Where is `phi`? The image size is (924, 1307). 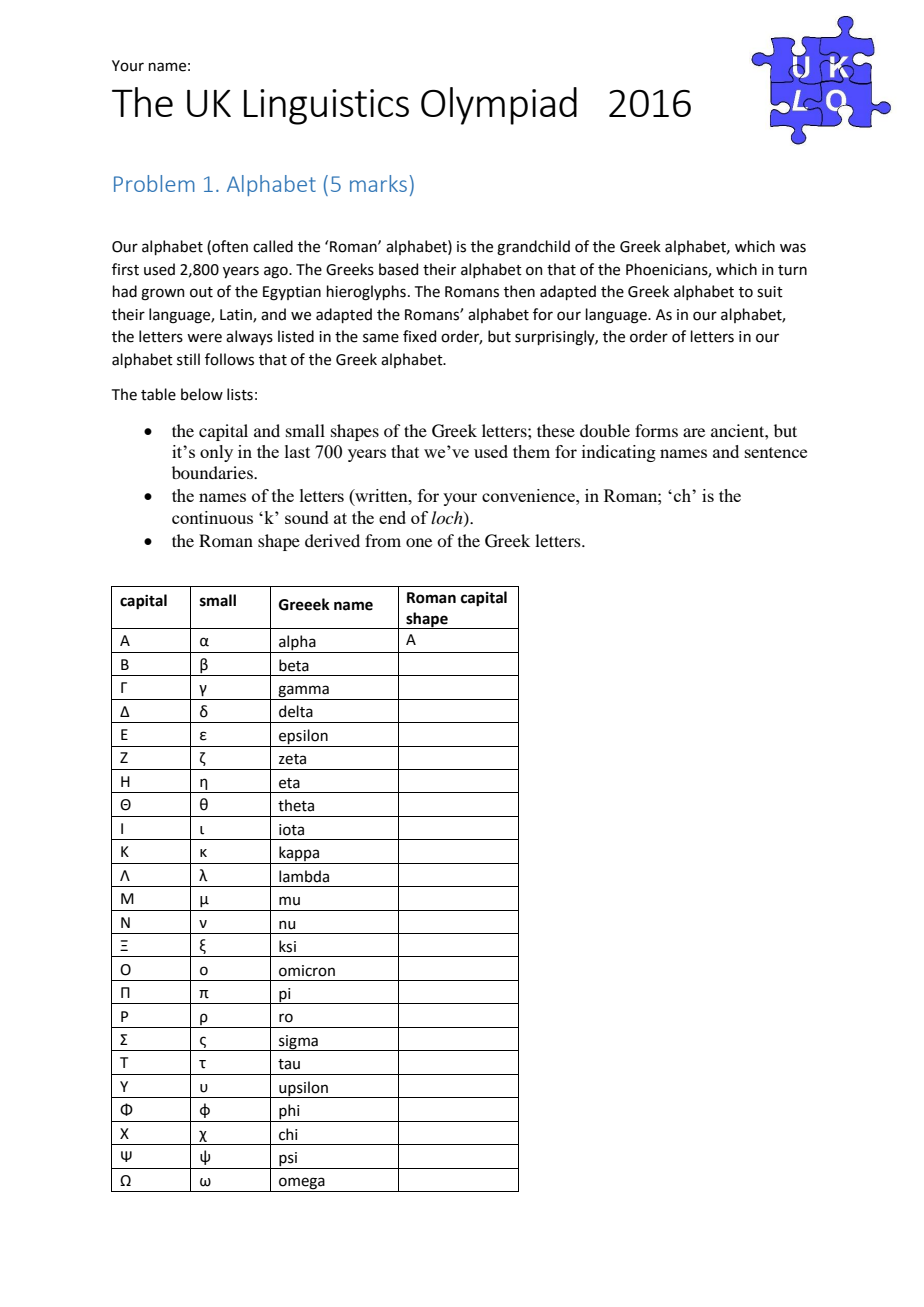 phi is located at coordinates (289, 1113).
